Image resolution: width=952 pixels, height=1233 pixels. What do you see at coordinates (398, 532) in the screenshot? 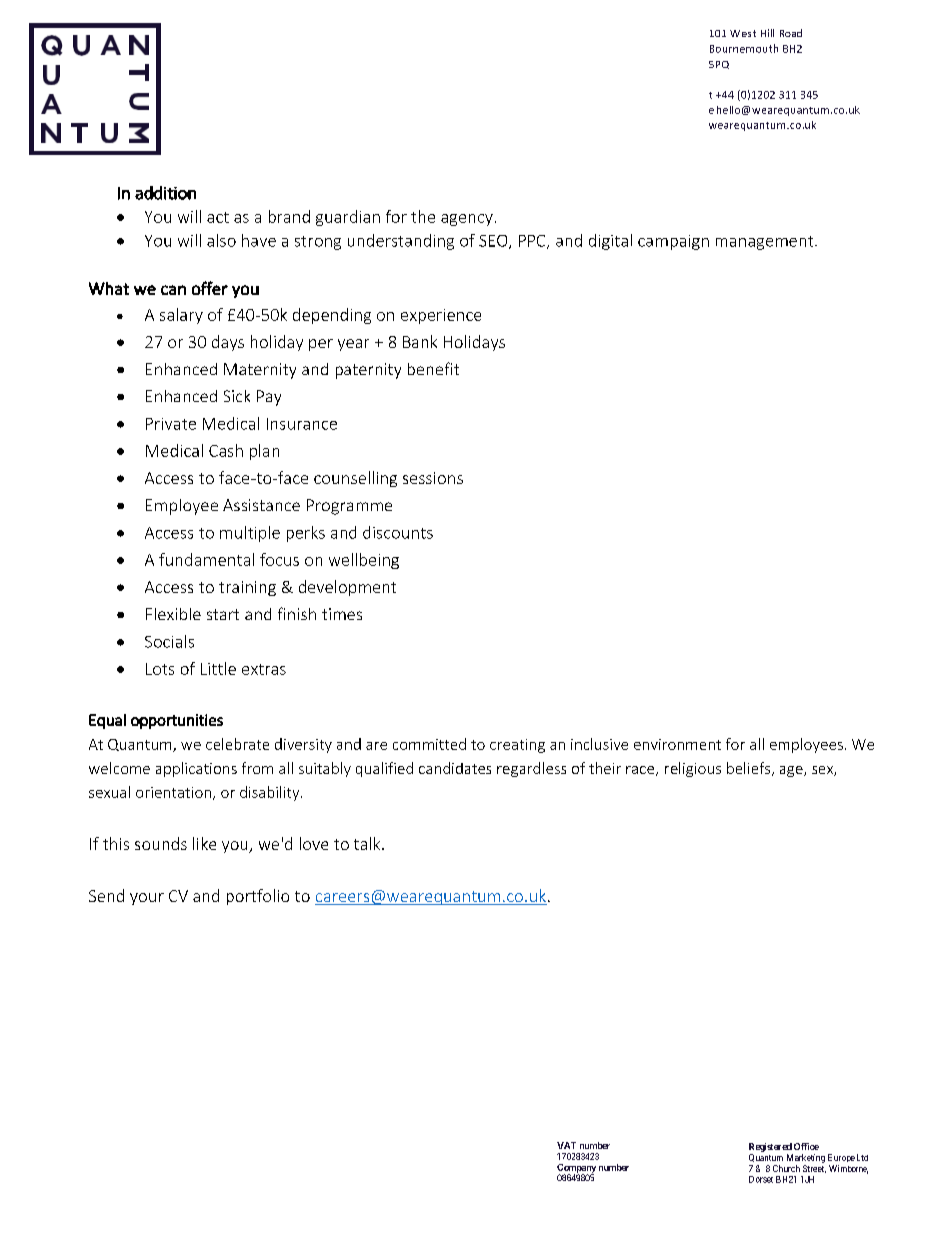
I see `discounts` at bounding box center [398, 532].
